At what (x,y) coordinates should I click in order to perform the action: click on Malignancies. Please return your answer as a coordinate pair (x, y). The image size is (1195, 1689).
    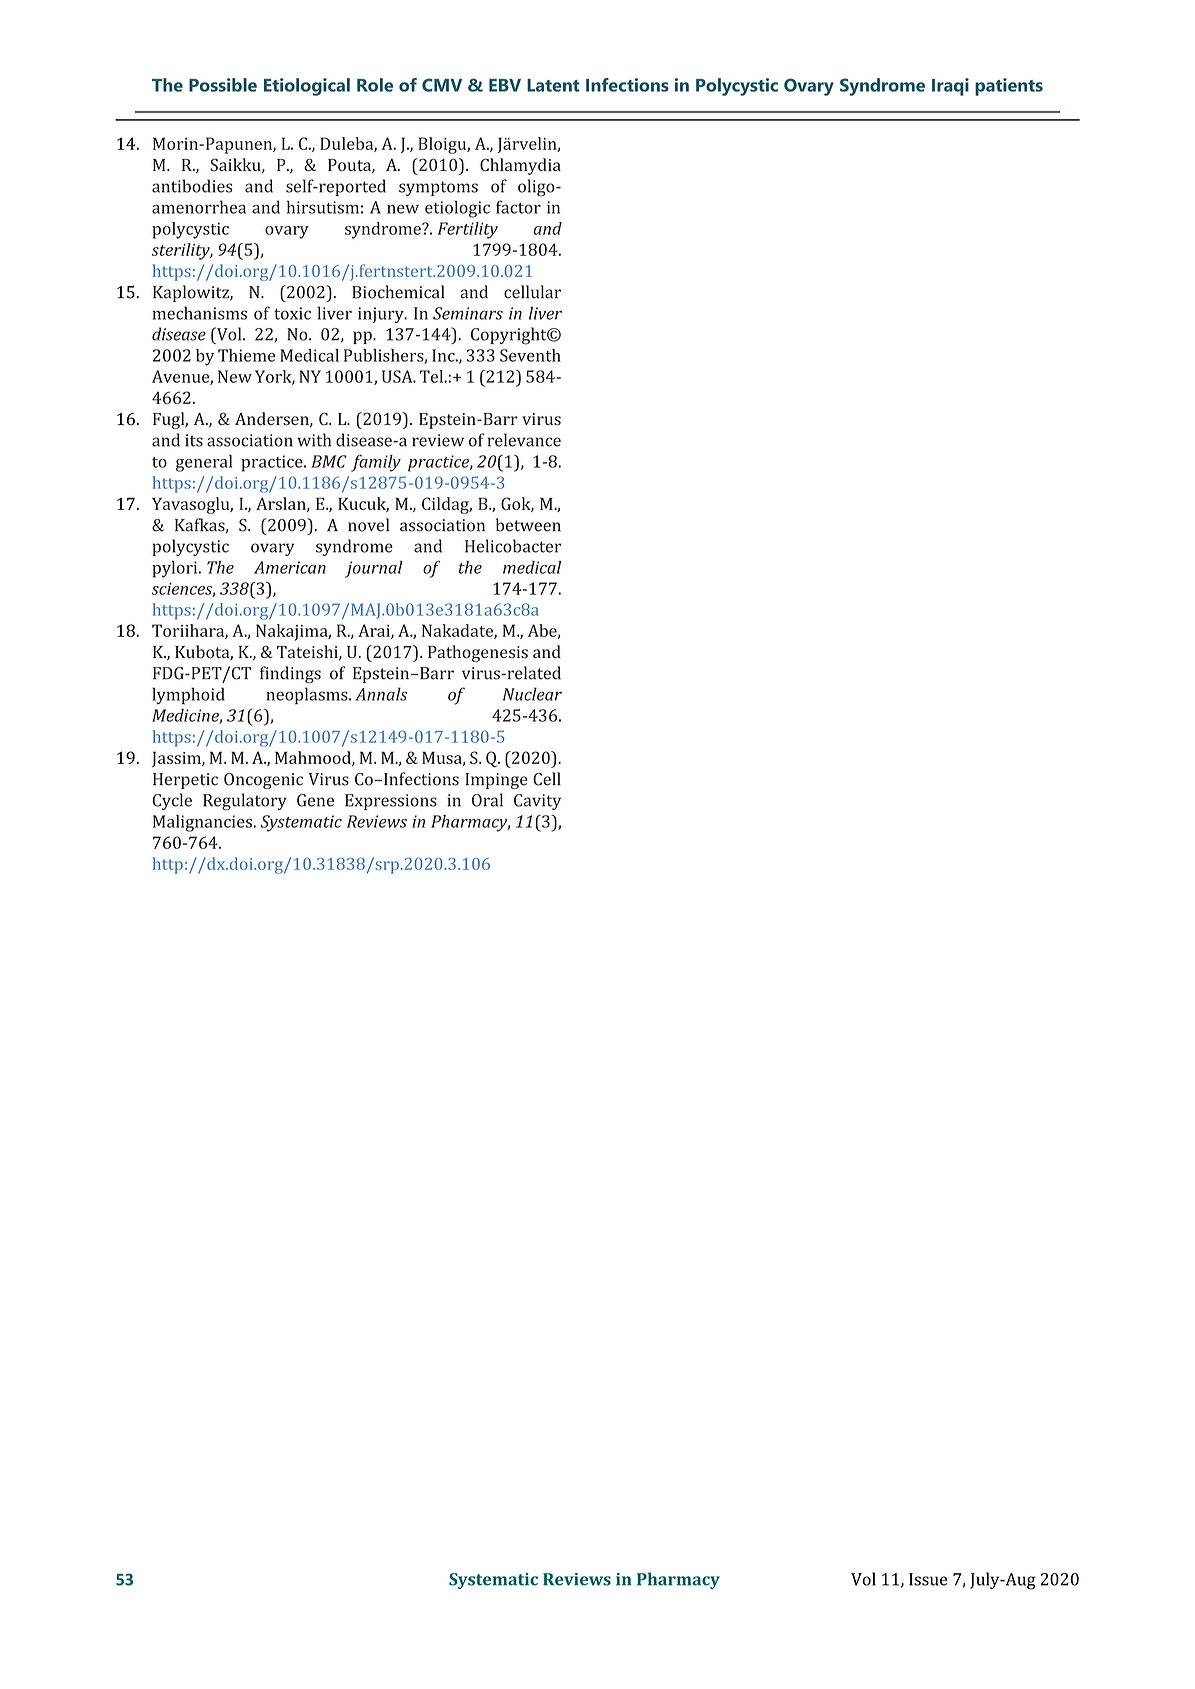
    Looking at the image, I should click on (203, 823).
